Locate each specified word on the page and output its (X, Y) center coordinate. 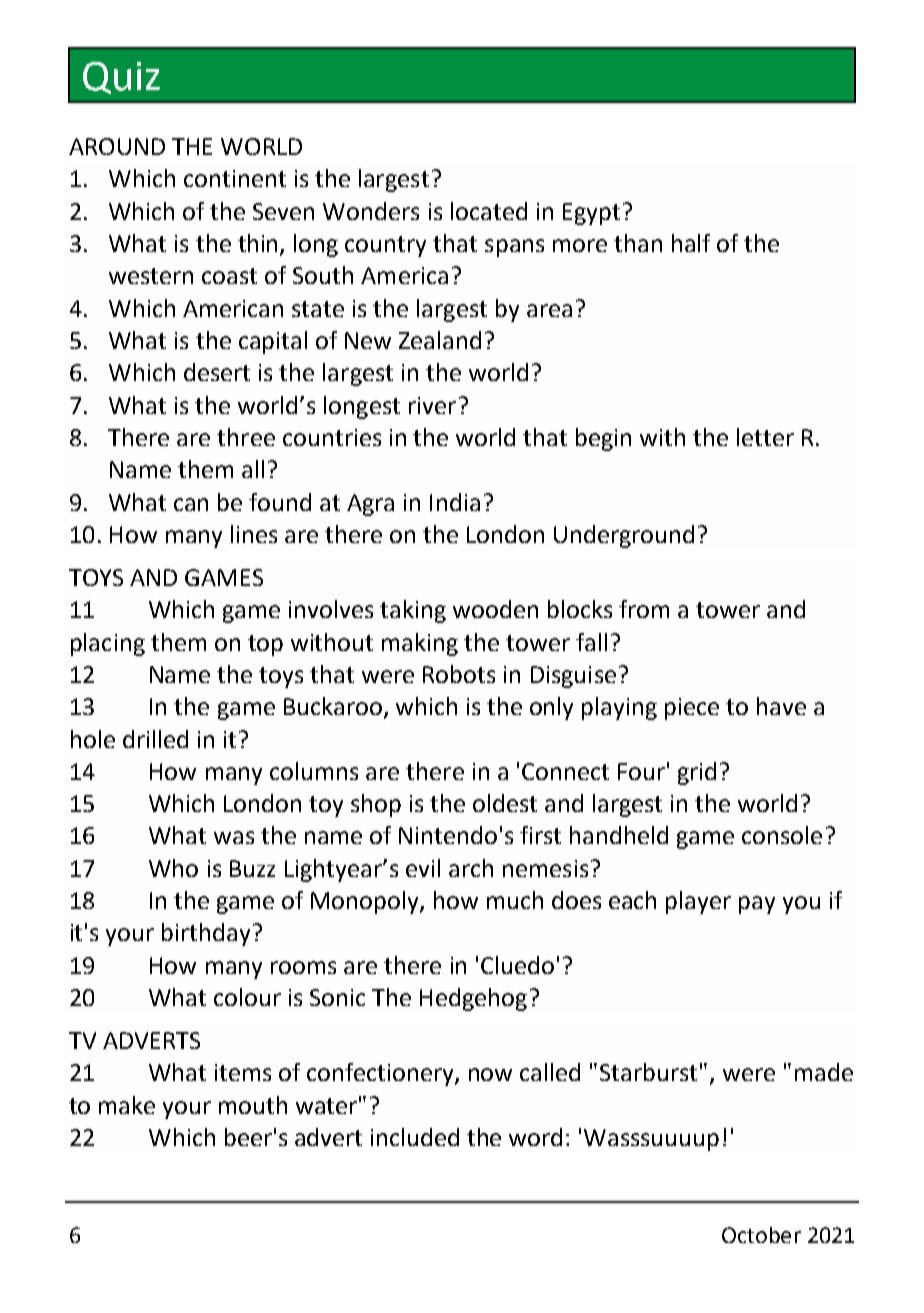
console (782, 835)
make (127, 1105)
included (415, 1137)
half (691, 243)
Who (173, 868)
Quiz (121, 78)
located (489, 211)
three (246, 437)
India (455, 502)
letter (765, 437)
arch (471, 868)
